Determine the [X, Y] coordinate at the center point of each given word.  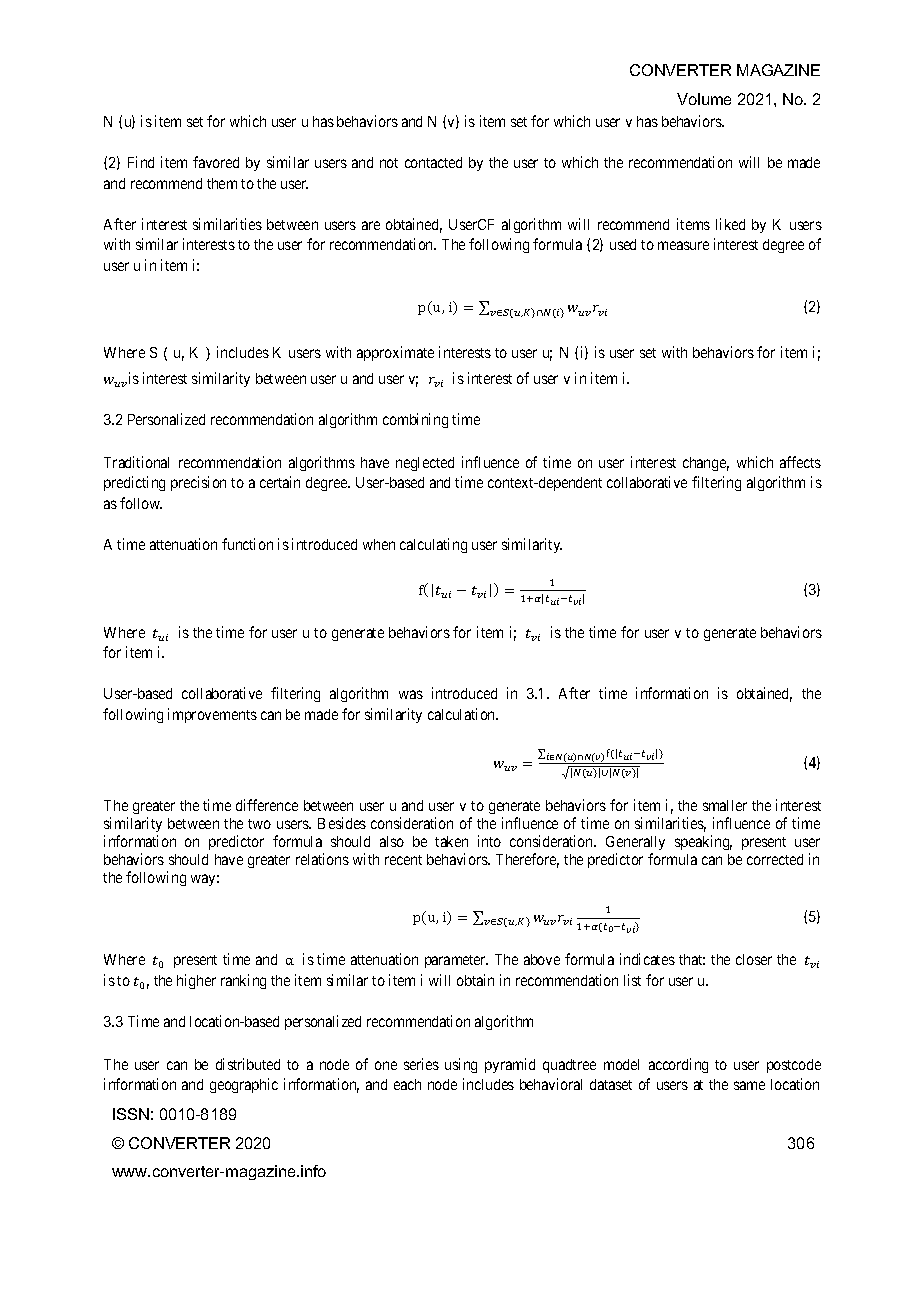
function [247, 544]
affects [800, 462]
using [461, 1065]
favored [216, 162]
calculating [433, 545]
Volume [704, 99]
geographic [244, 1085]
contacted [433, 162]
